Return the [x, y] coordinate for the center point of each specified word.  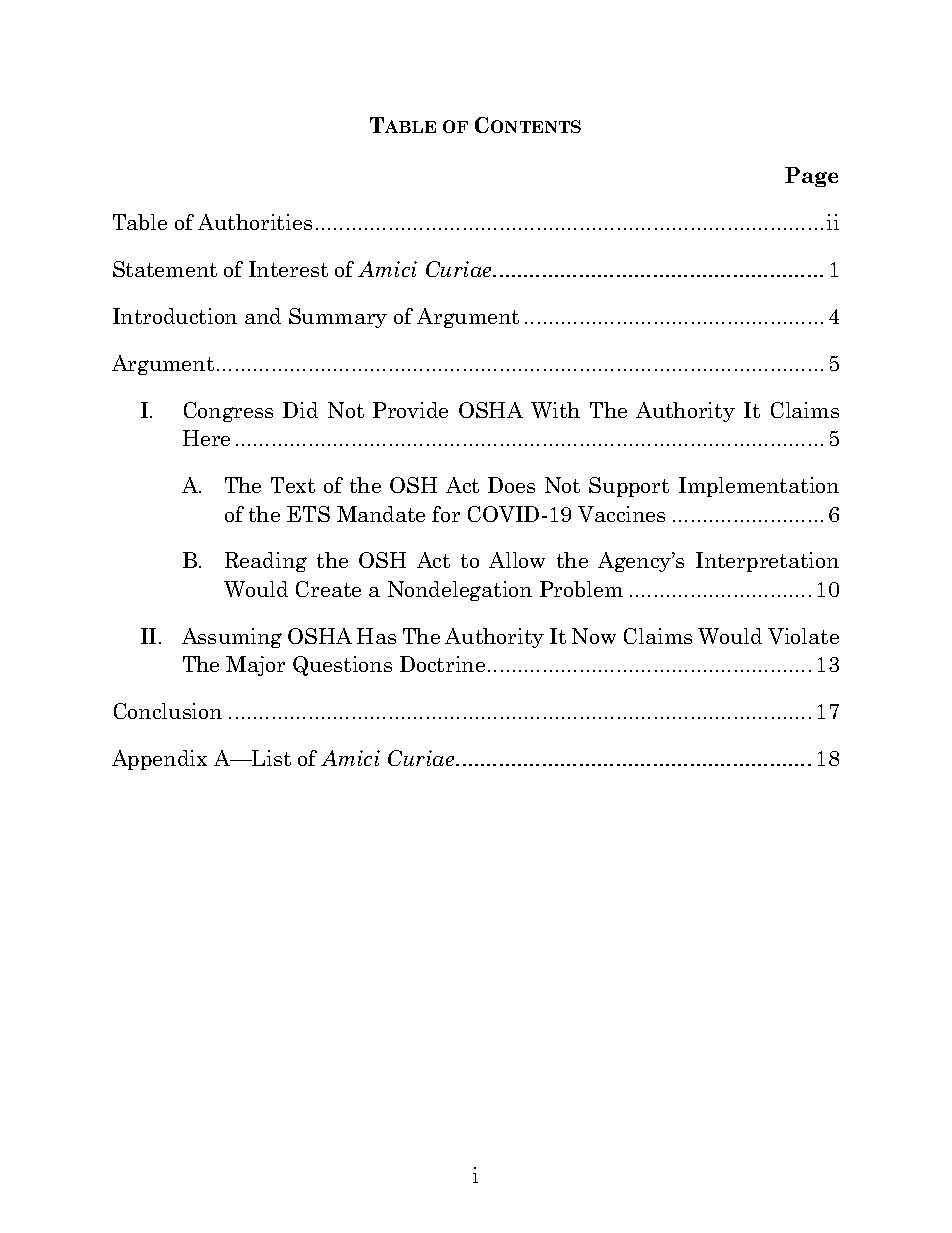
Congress [228, 412]
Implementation [759, 487]
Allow [517, 560]
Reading [266, 562]
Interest [288, 269]
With [555, 410]
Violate [803, 636]
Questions [342, 666]
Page [811, 177]
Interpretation [767, 562]
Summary [338, 318]
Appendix [159, 760]
